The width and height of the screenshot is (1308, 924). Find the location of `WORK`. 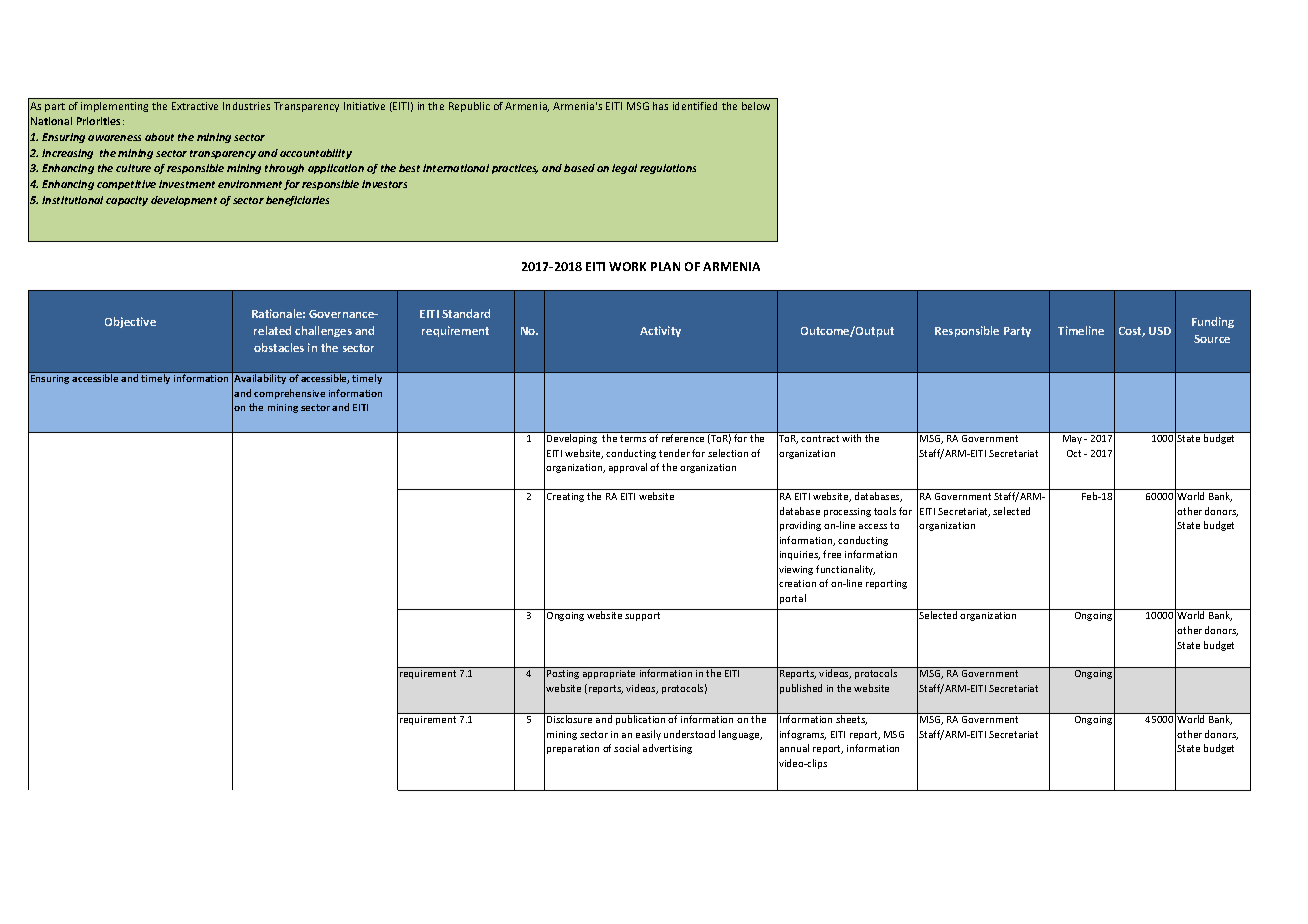

WORK is located at coordinates (627, 266).
